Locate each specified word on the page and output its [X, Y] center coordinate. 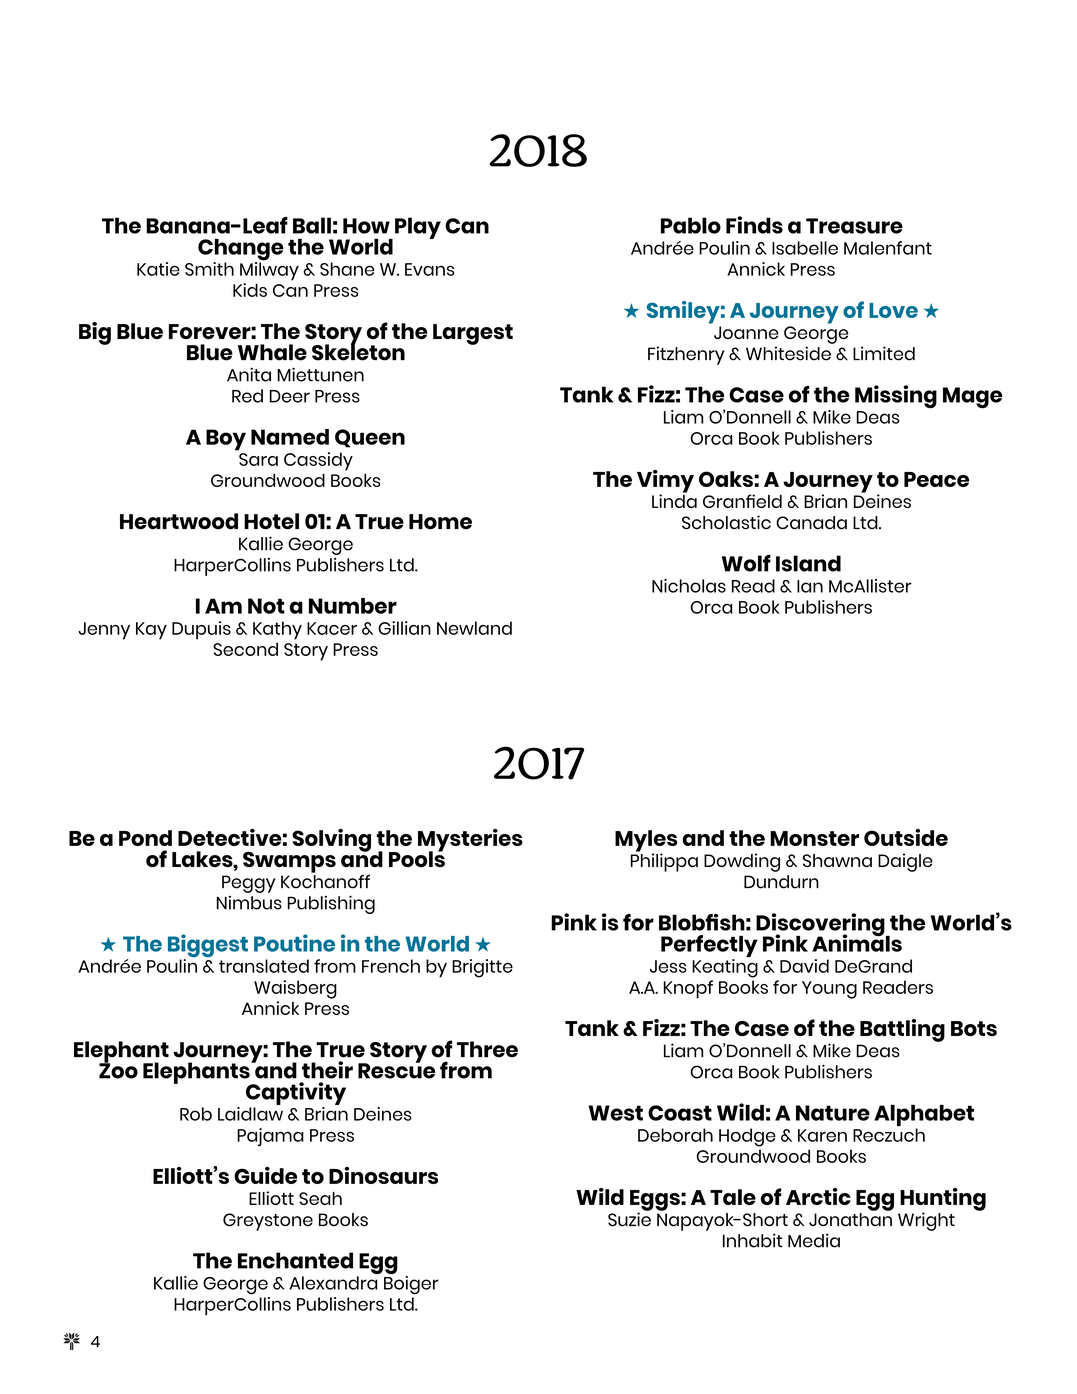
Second [245, 649]
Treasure [854, 226]
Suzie [629, 1218]
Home [440, 522]
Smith [209, 269]
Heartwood [179, 521]
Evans [430, 269]
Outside [906, 837]
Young [829, 990]
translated [264, 966]
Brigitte [482, 968]
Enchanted [295, 1260]
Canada [811, 523]
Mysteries [470, 841]
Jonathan [850, 1220]
